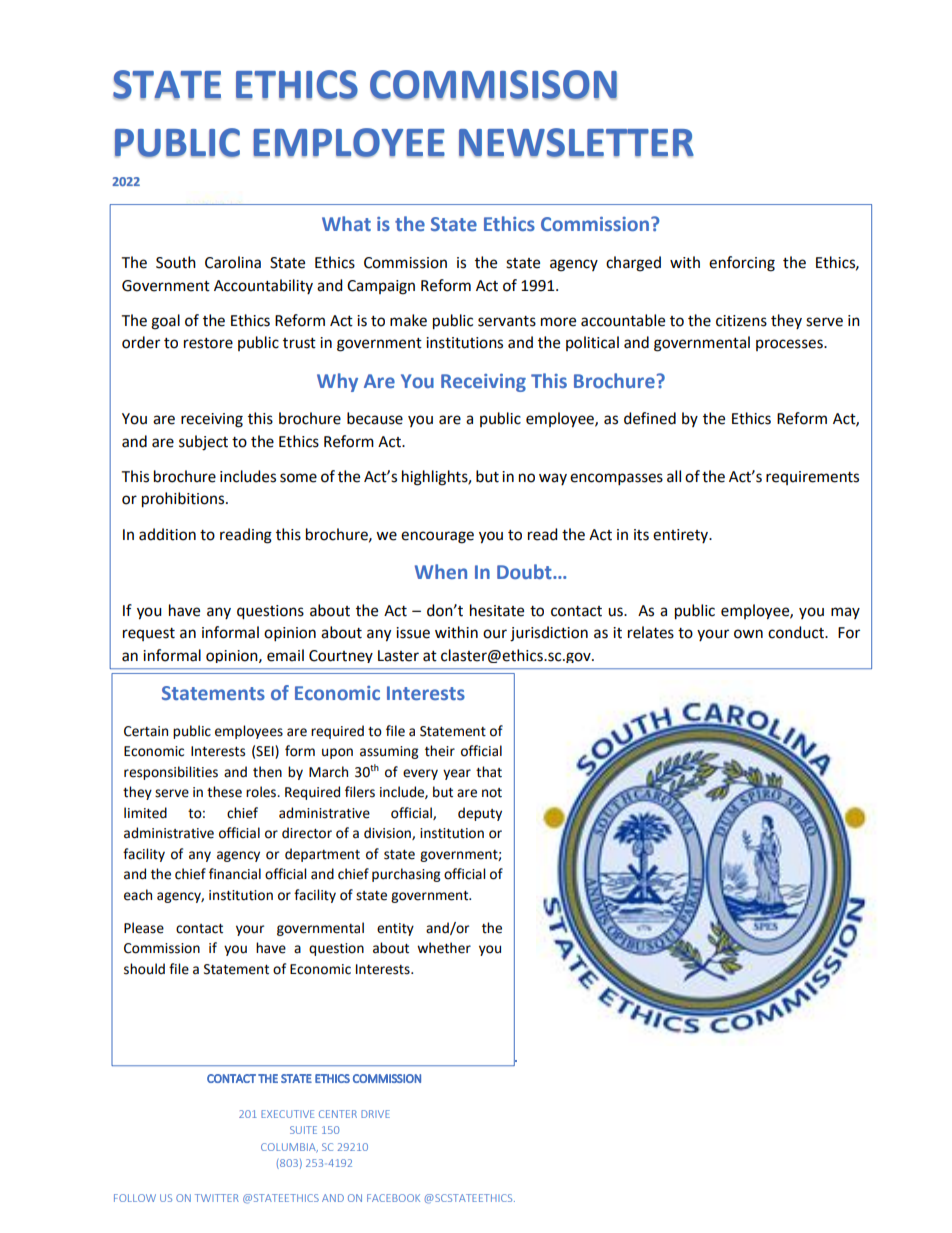 This screenshot has height=1233, width=952. What do you see at coordinates (233, 262) in the screenshot?
I see `Carolina` at bounding box center [233, 262].
